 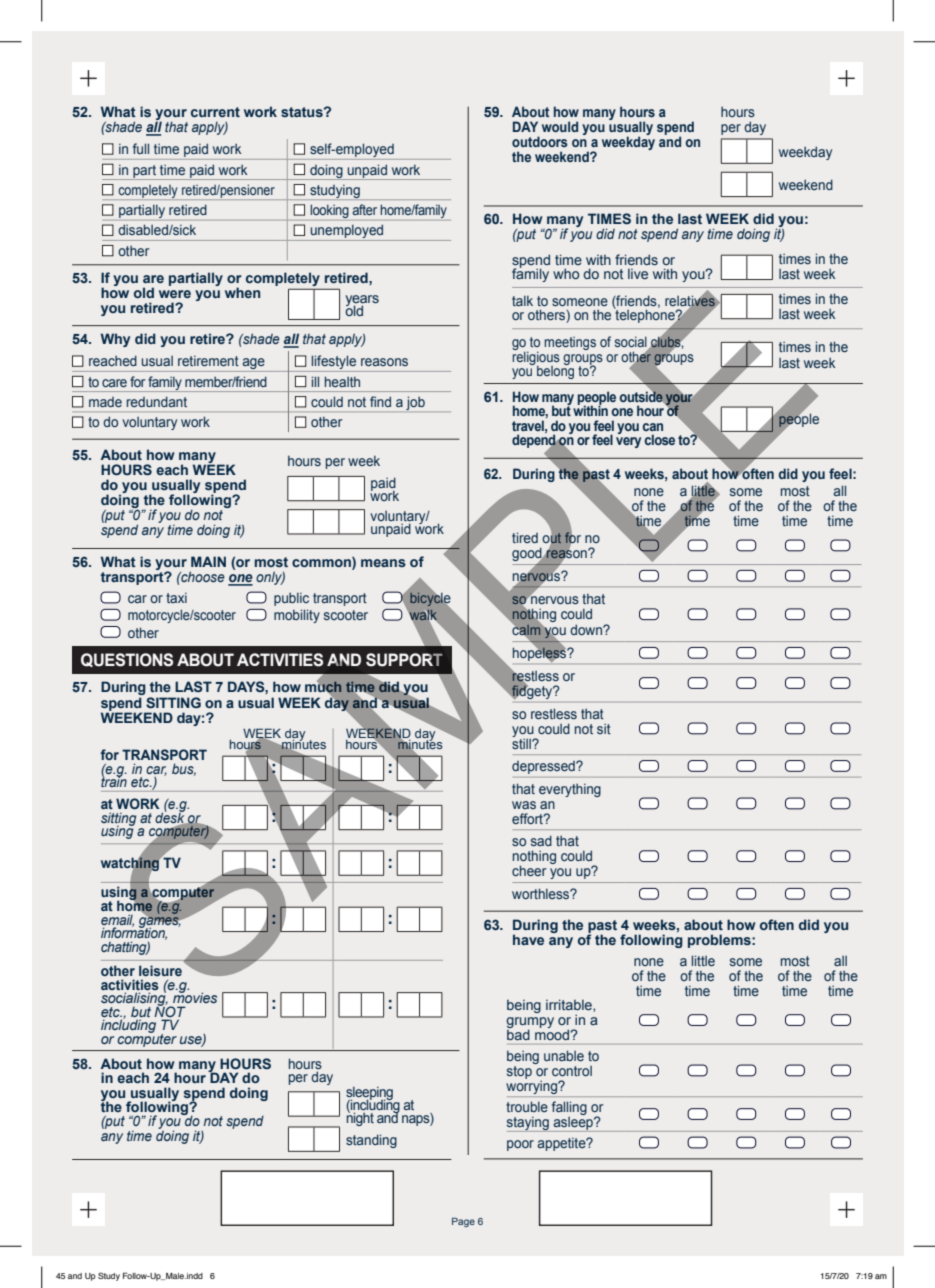 What do you see at coordinates (365, 209) in the document?
I see `after` at bounding box center [365, 209].
